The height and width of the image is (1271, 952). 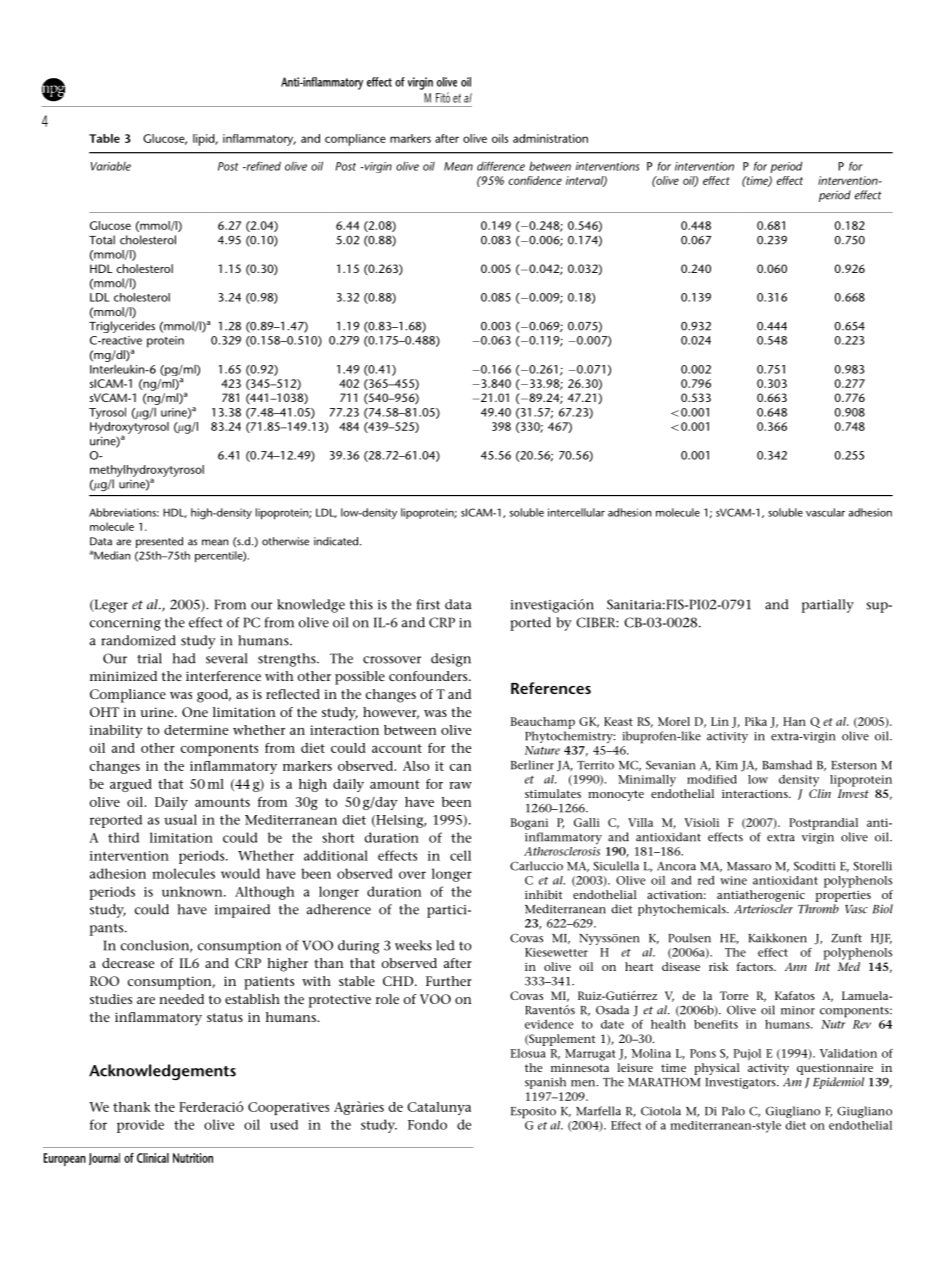 I want to click on trial, so click(x=149, y=658).
